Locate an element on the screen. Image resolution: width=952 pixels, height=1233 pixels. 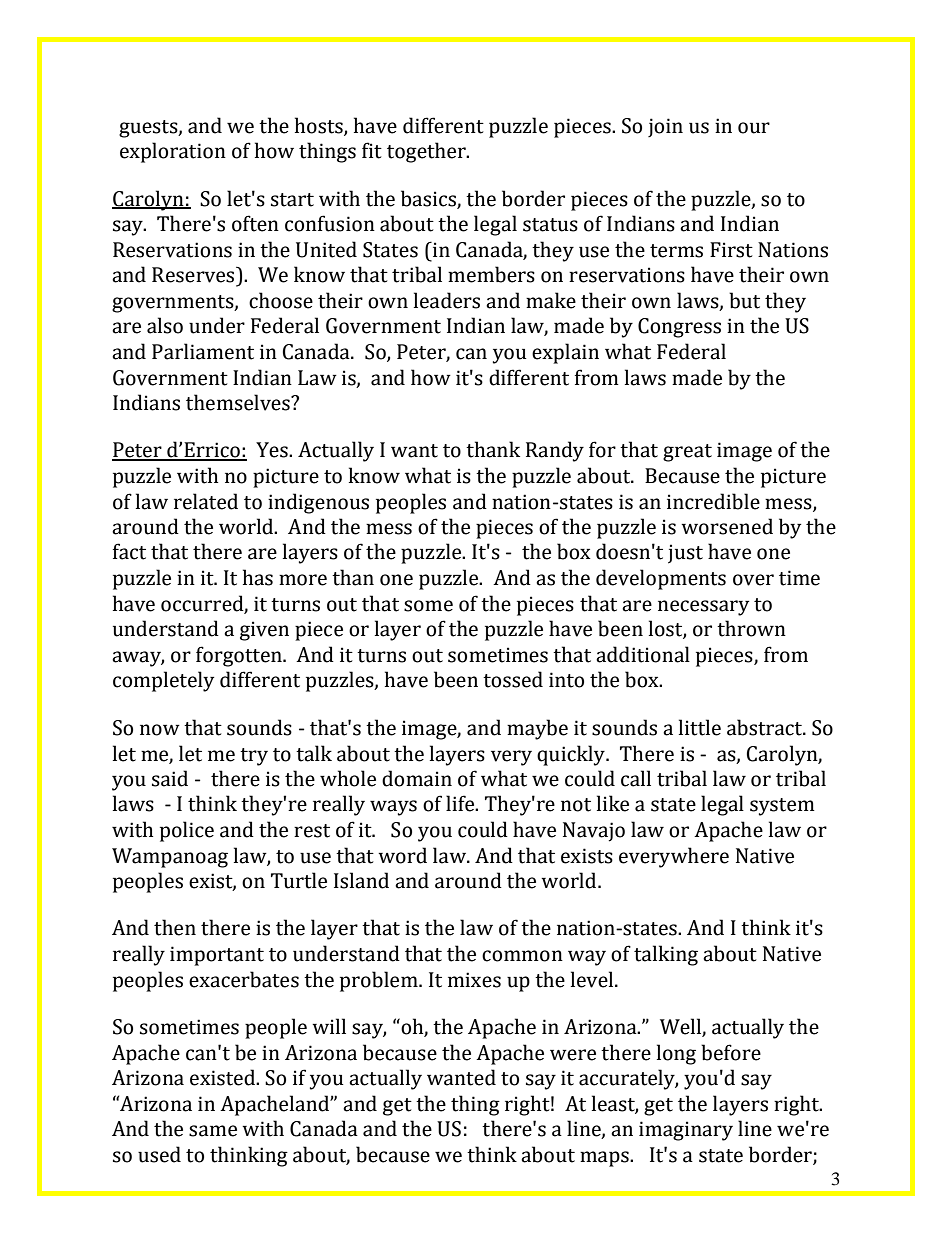
together is located at coordinates (427, 152).
